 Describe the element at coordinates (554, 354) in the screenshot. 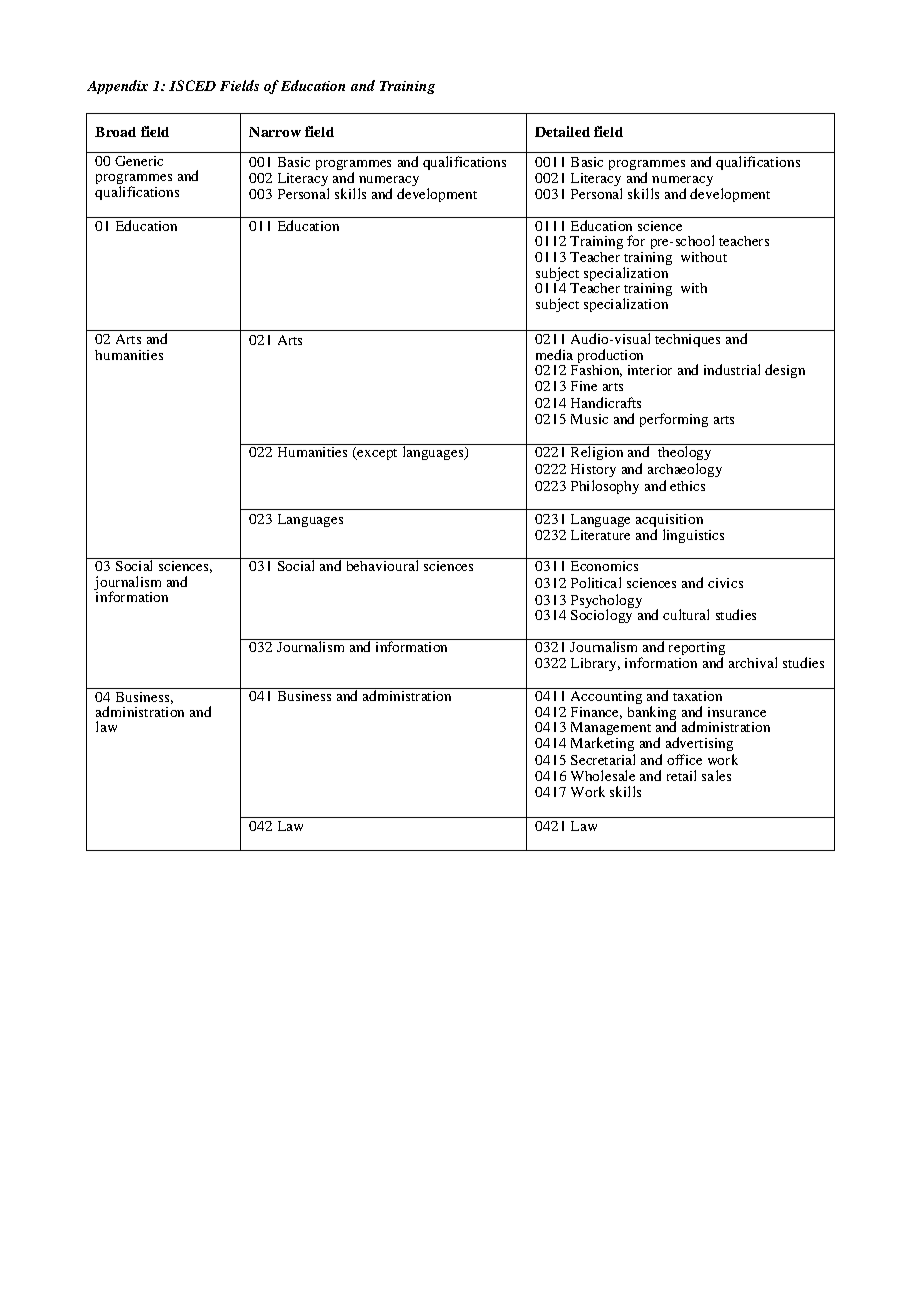

I see `media` at that location.
